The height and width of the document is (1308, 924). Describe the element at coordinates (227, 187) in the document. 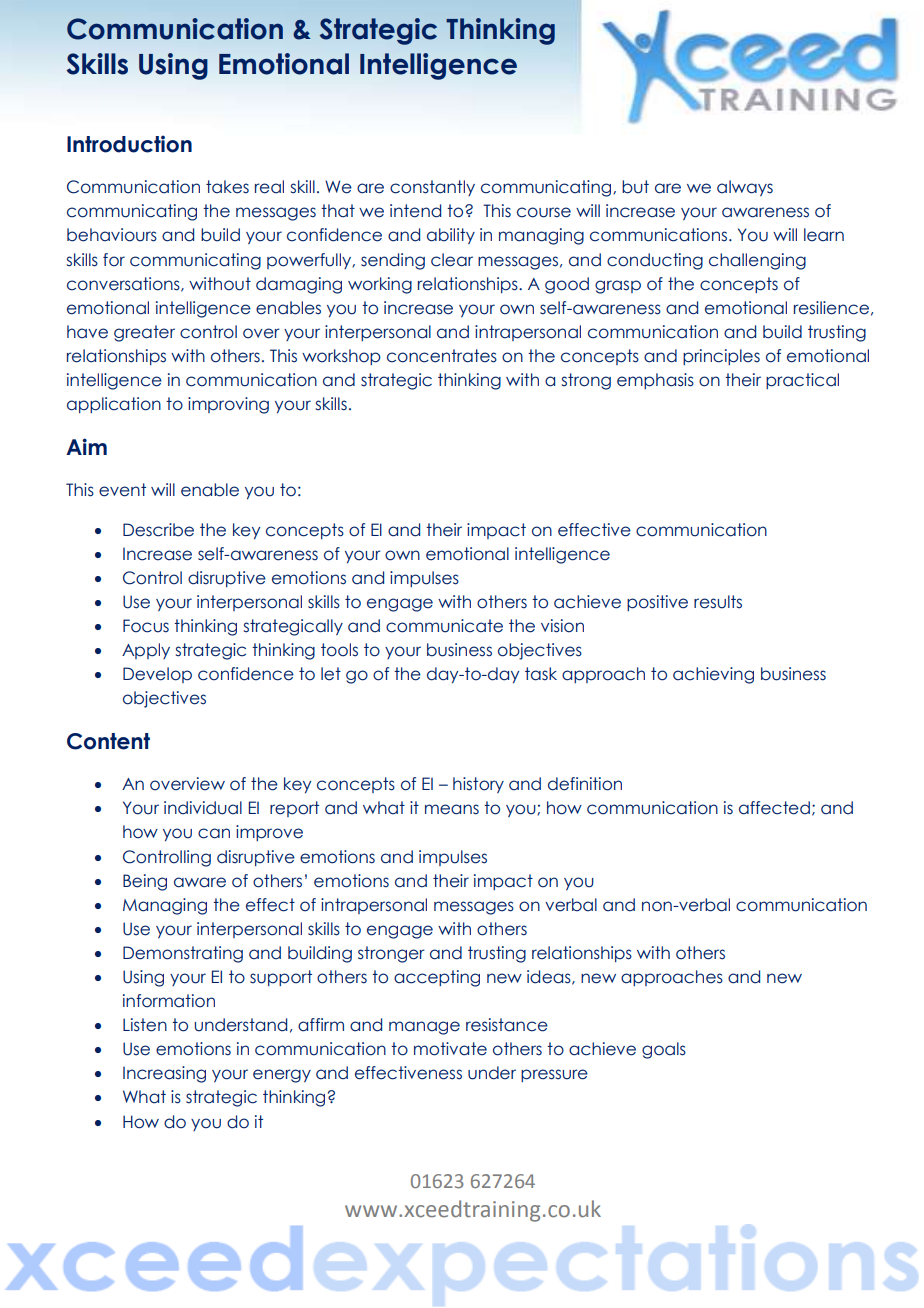

I see `takes` at that location.
